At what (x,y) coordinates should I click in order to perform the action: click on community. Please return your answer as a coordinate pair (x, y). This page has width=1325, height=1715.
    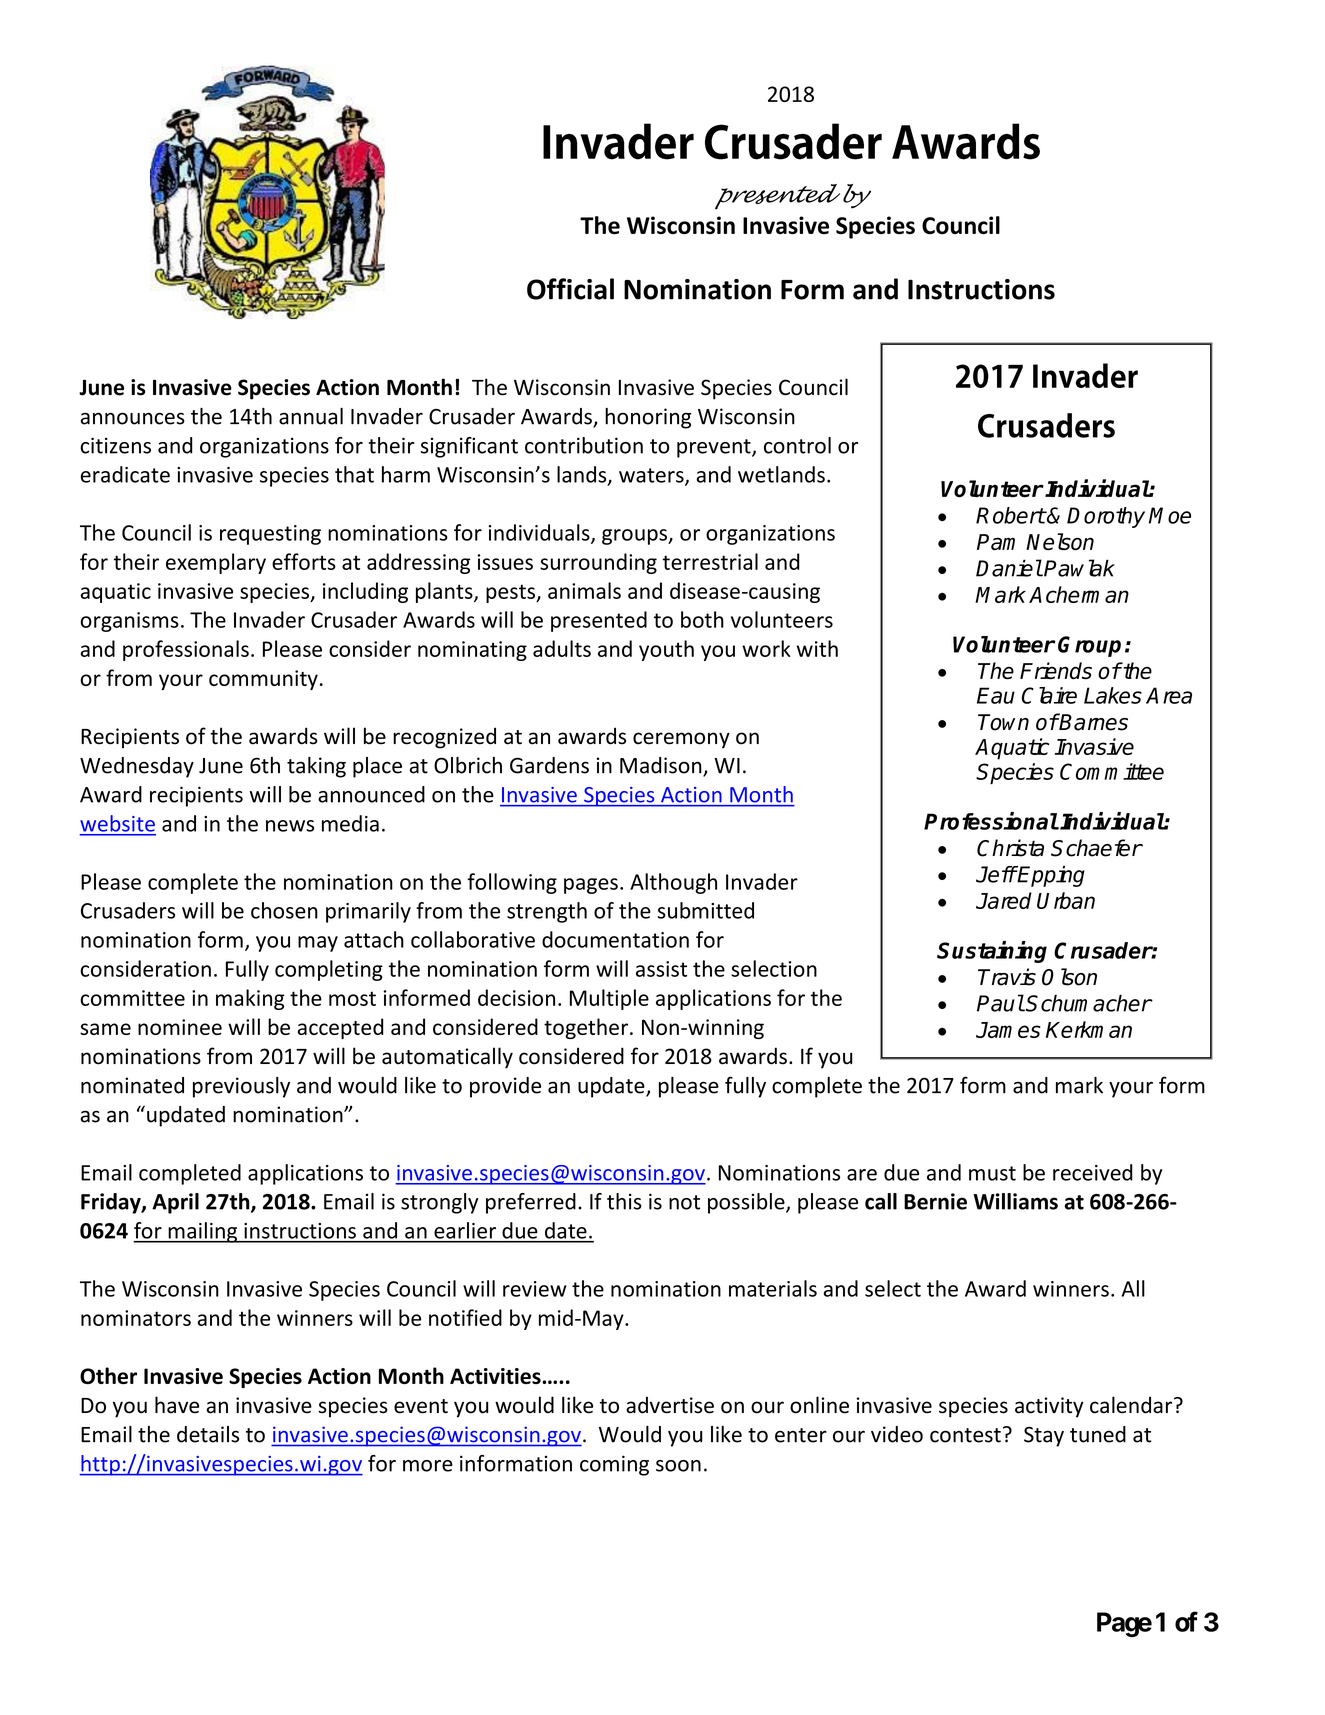
    Looking at the image, I should click on (263, 680).
